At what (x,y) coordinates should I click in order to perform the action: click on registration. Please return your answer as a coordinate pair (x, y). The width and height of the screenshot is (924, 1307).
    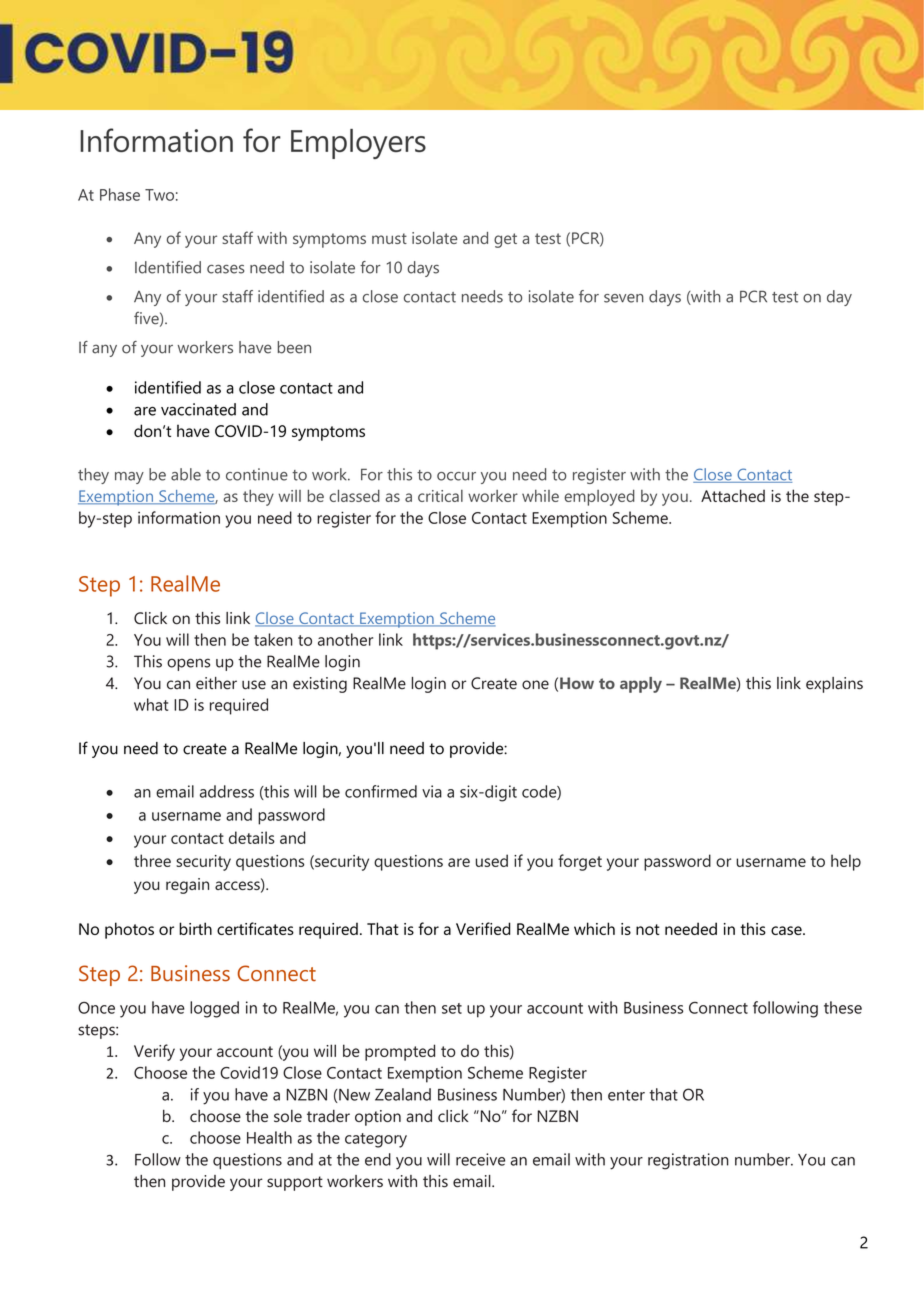
    Looking at the image, I should click on (688, 1161).
